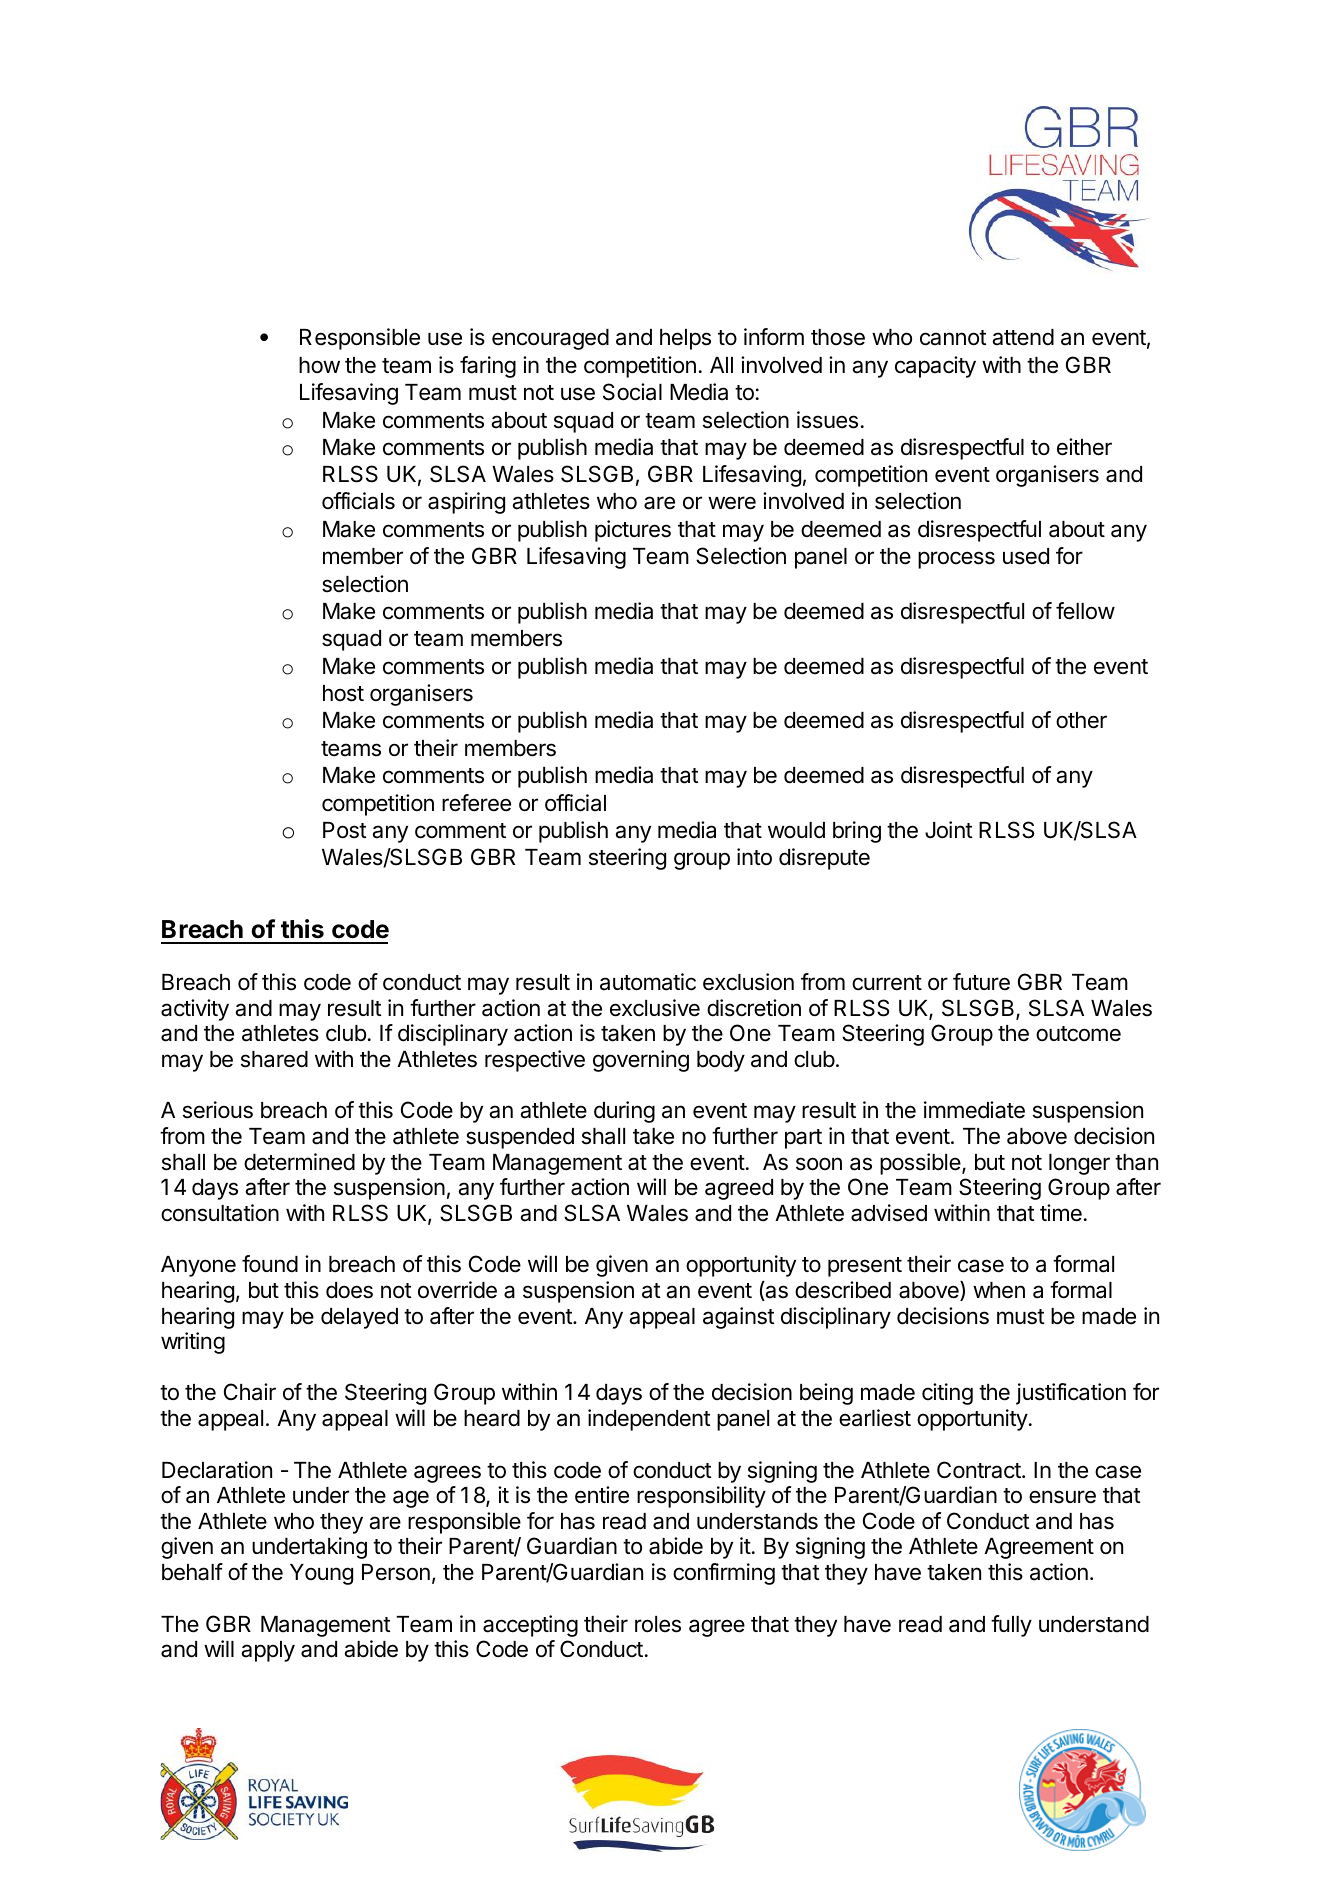  Describe the element at coordinates (632, 392) in the image. I see `Social` at that location.
